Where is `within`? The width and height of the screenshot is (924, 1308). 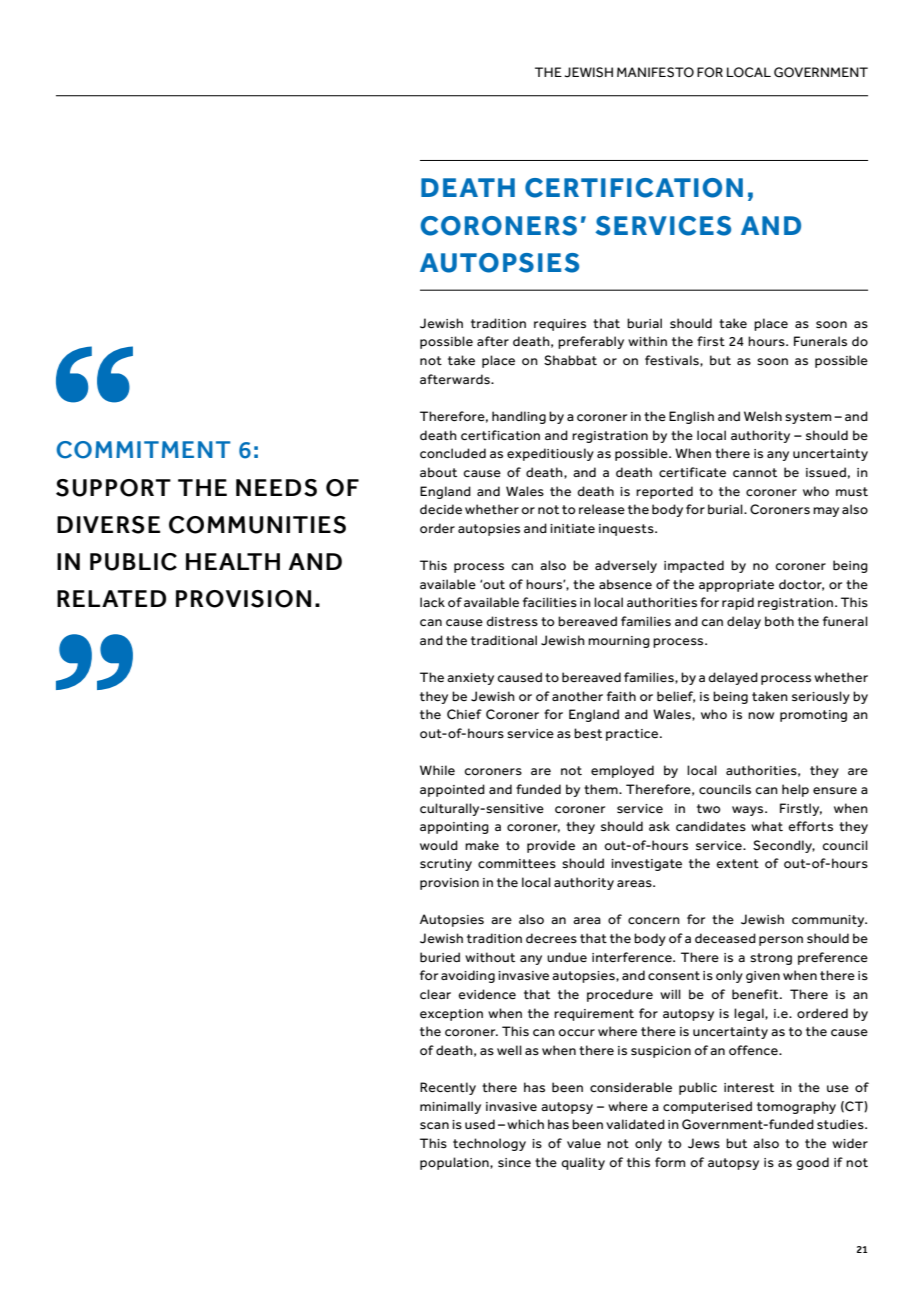 within is located at coordinates (647, 341).
